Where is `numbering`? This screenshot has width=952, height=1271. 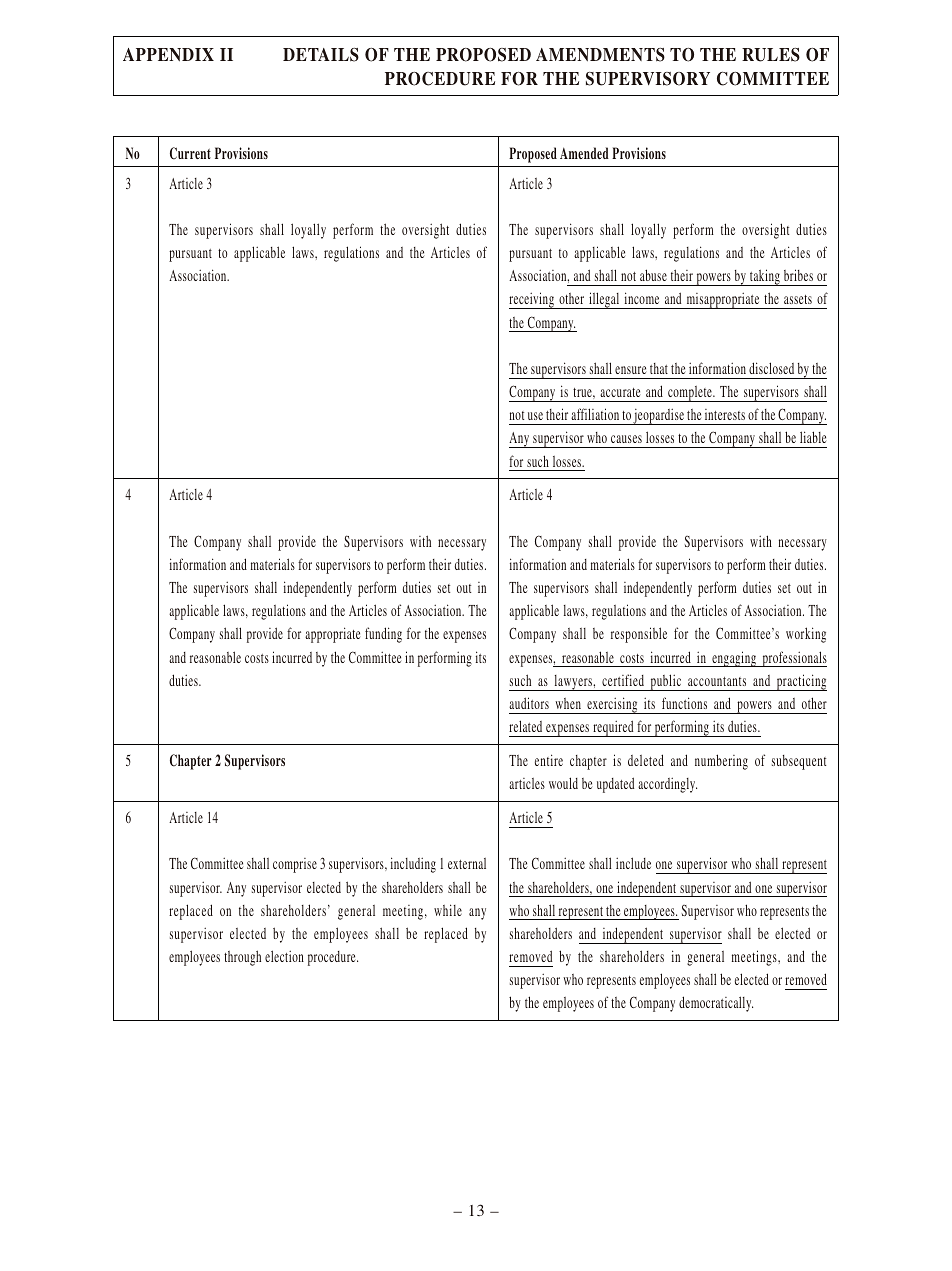 numbering is located at coordinates (721, 762).
